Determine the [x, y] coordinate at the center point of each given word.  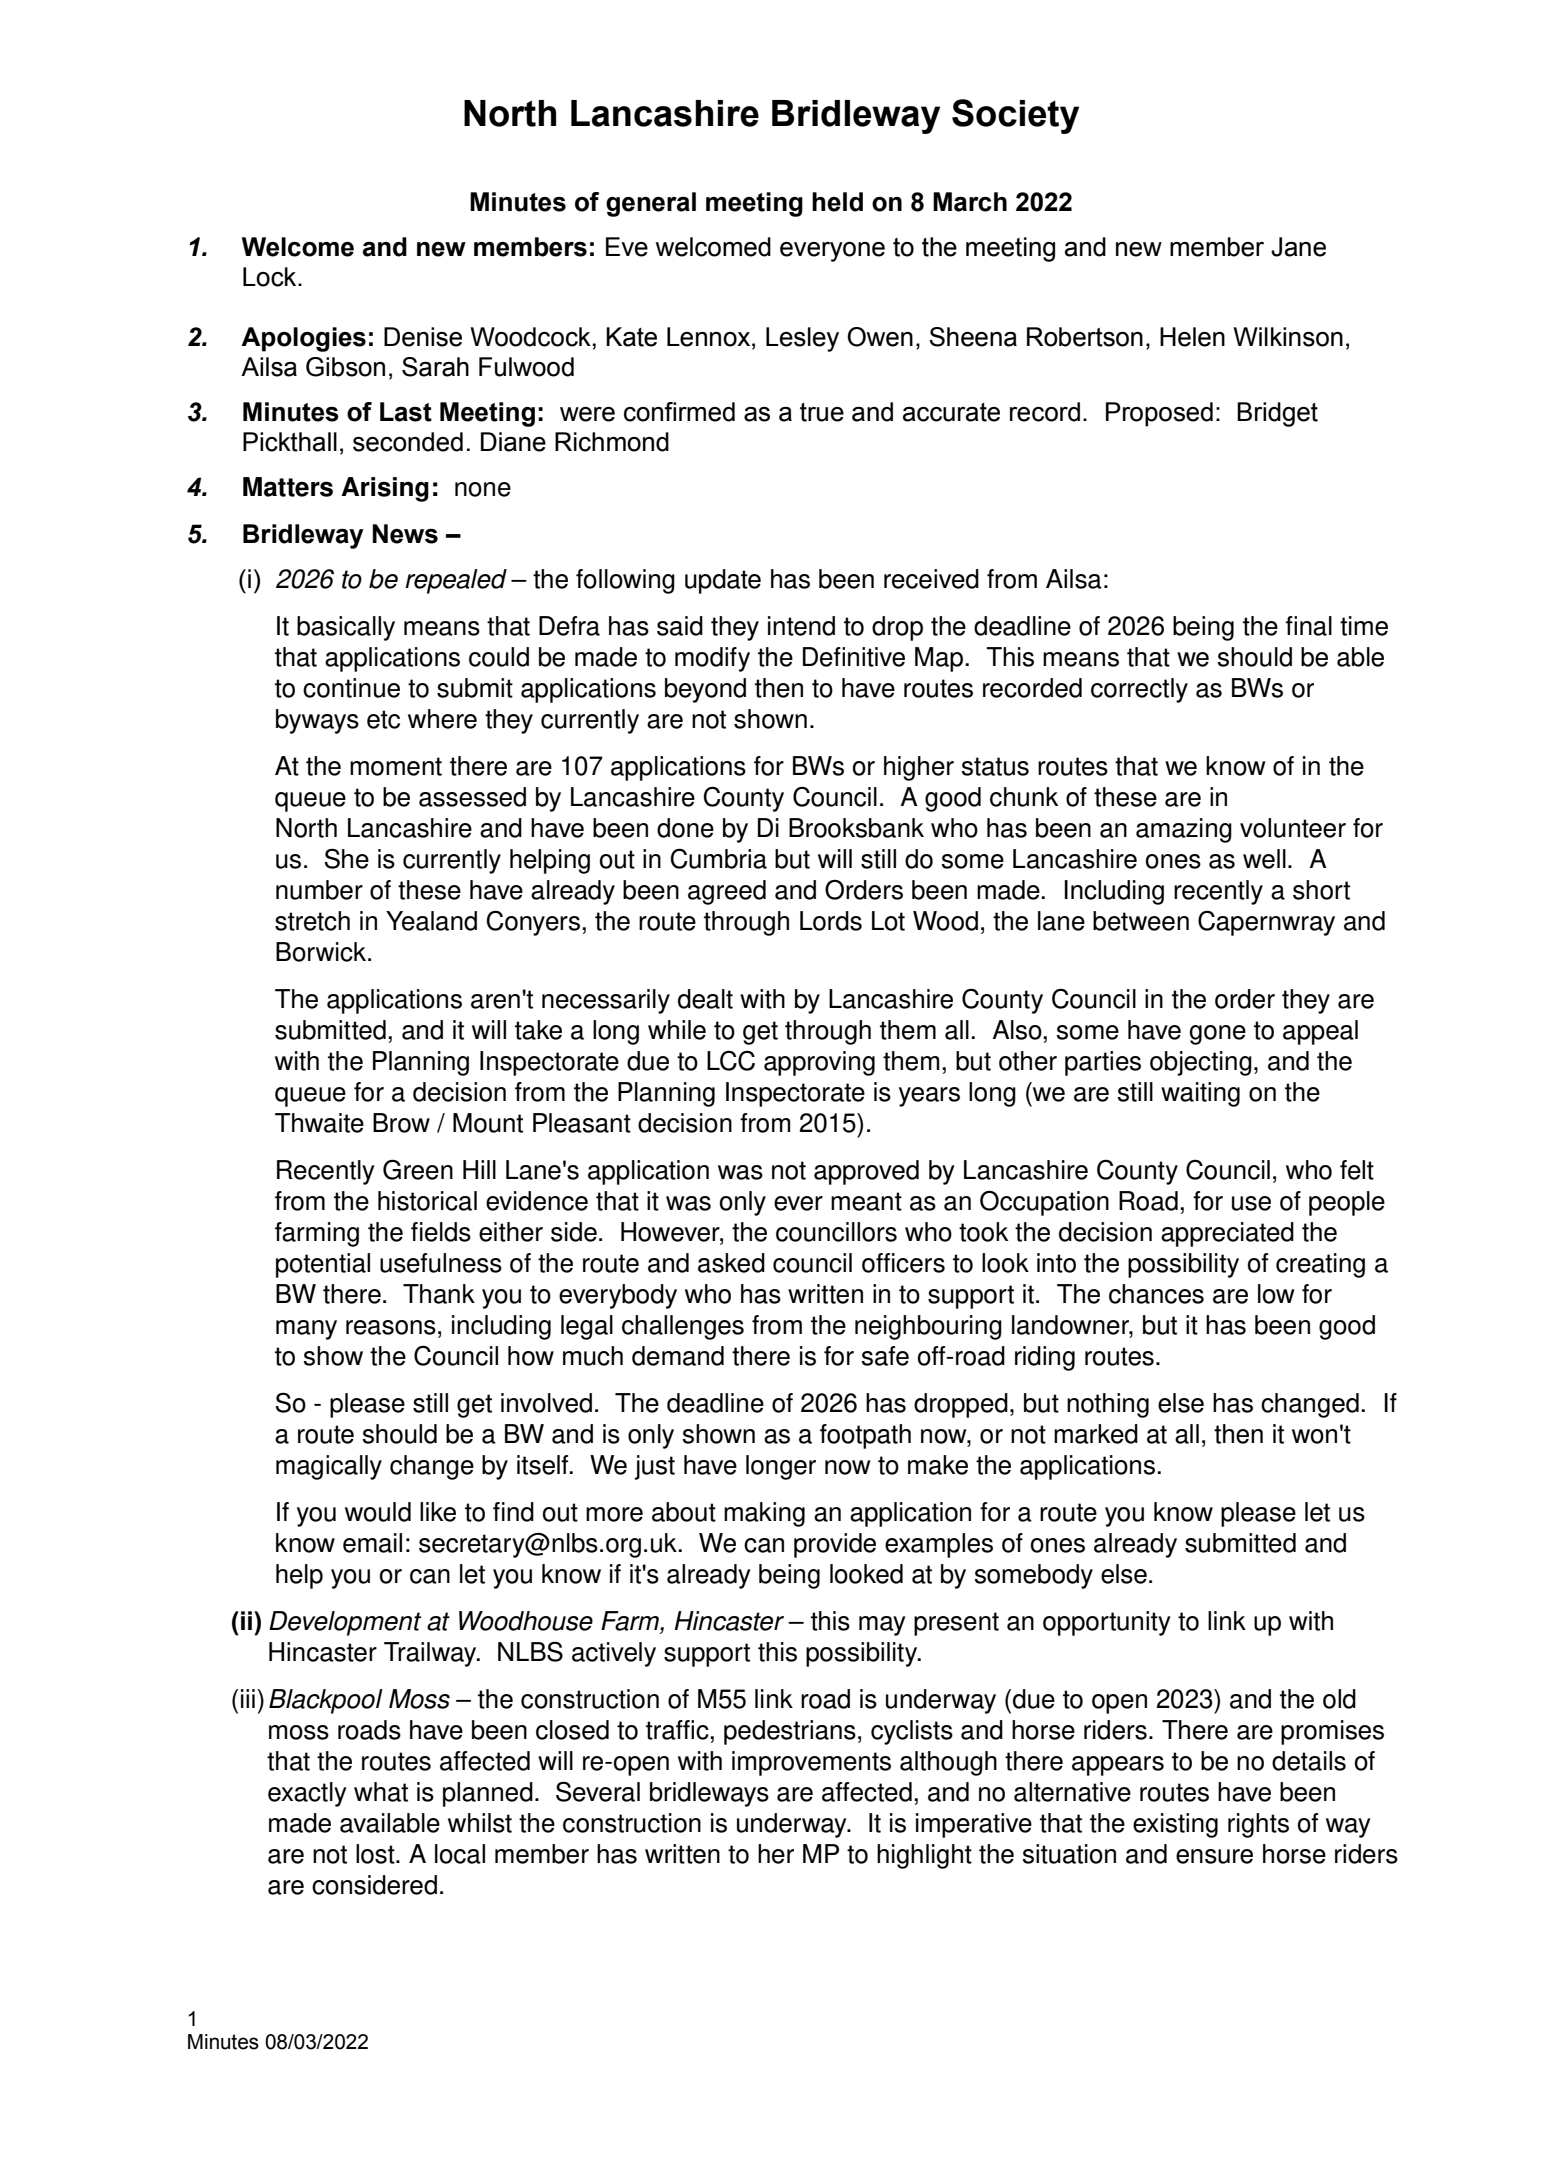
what [381, 1792]
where [442, 719]
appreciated [1227, 1234]
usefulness [441, 1263]
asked [731, 1263]
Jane [1298, 247]
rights [1258, 1825]
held [837, 202]
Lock [271, 277]
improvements [811, 1763]
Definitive [854, 657]
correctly [1139, 690]
